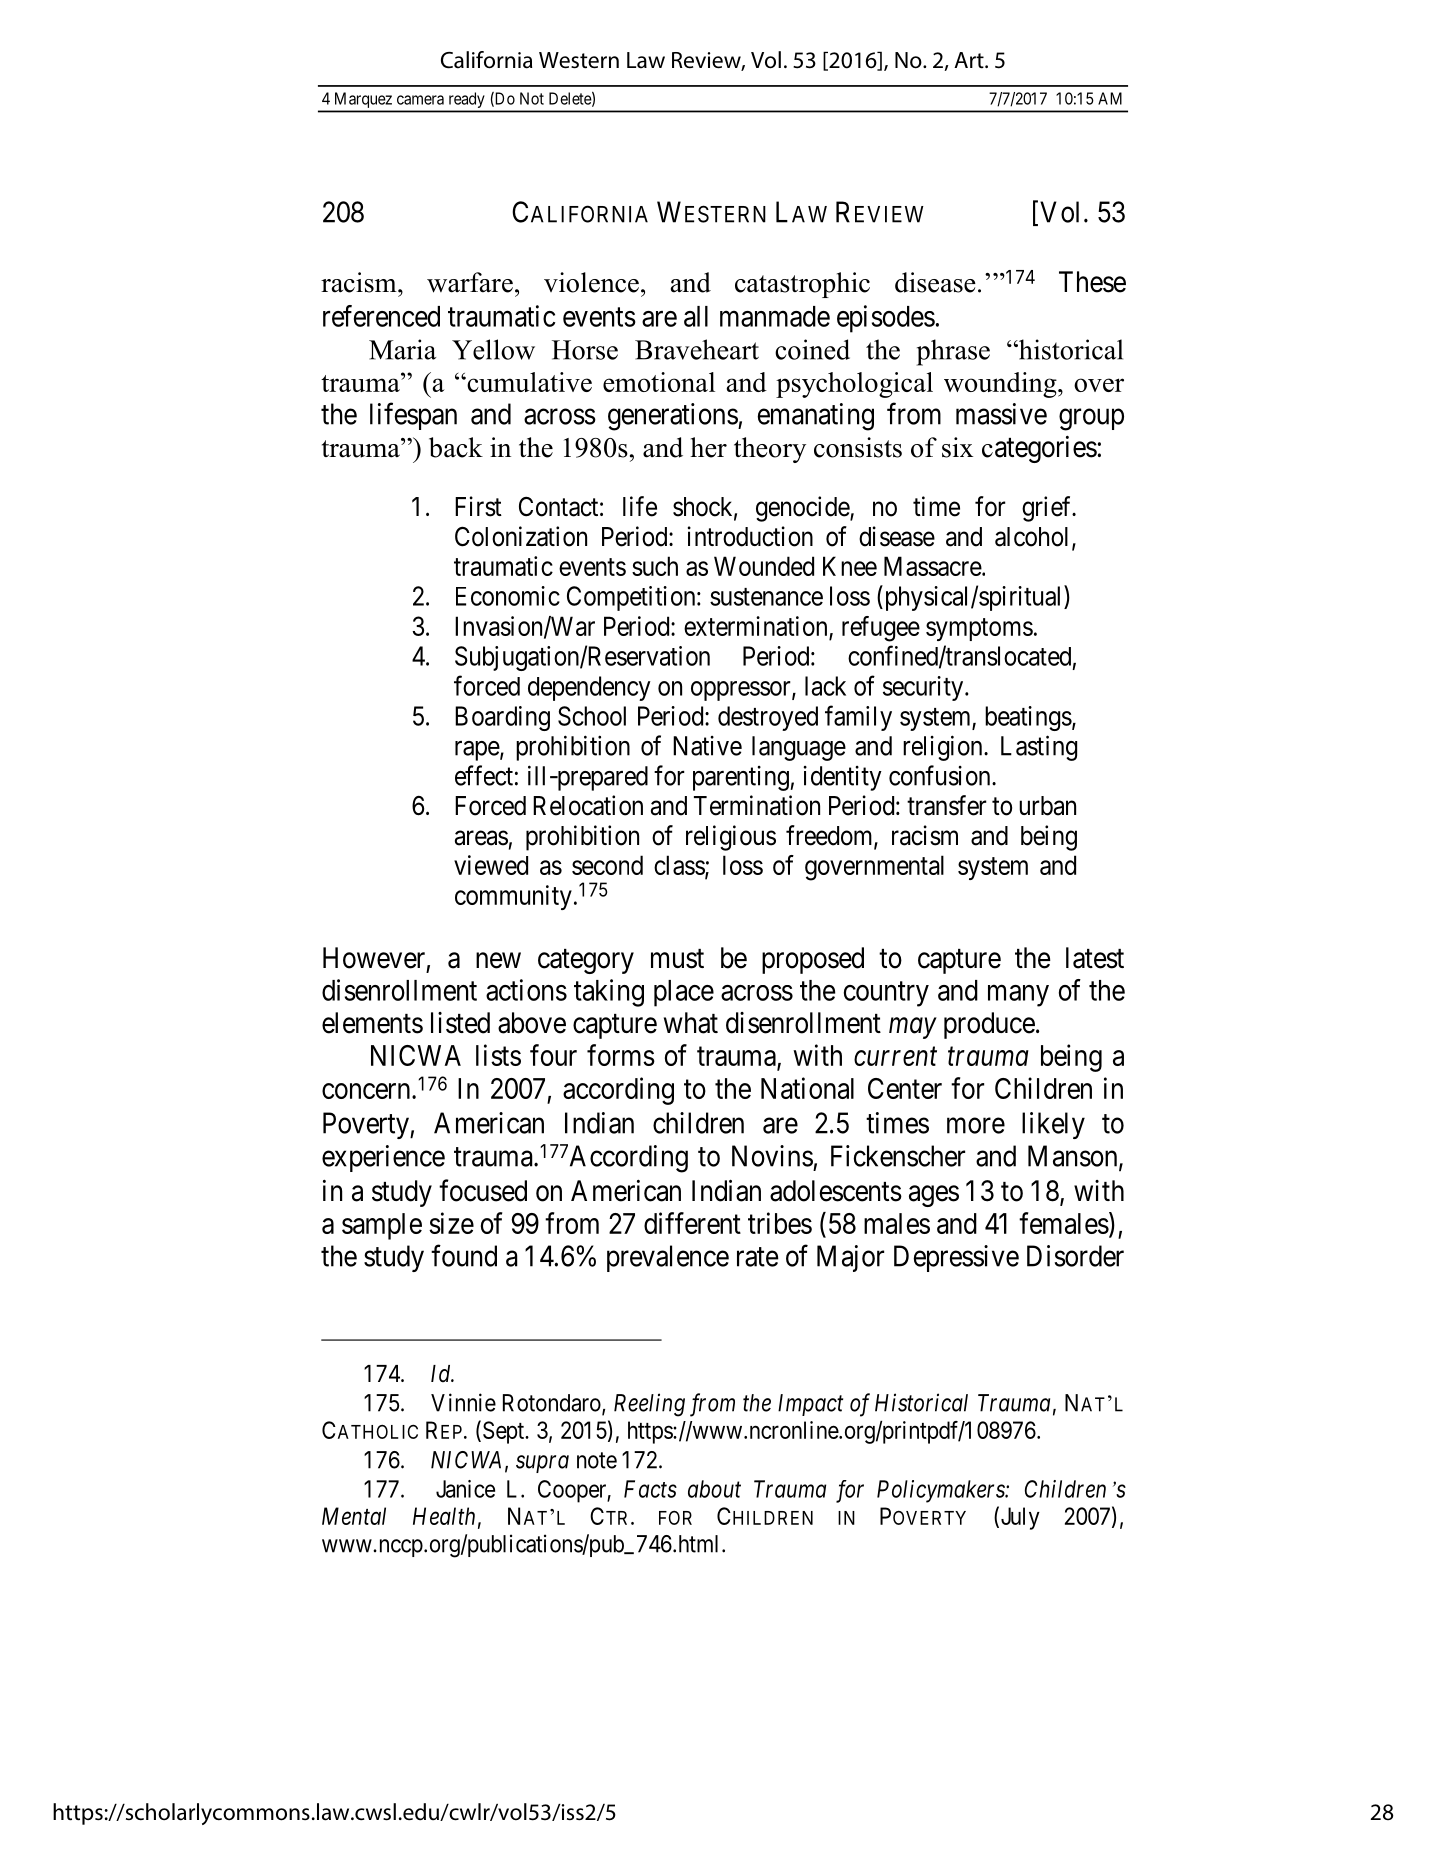  What do you see at coordinates (1047, 806) in the screenshot?
I see `urban` at bounding box center [1047, 806].
